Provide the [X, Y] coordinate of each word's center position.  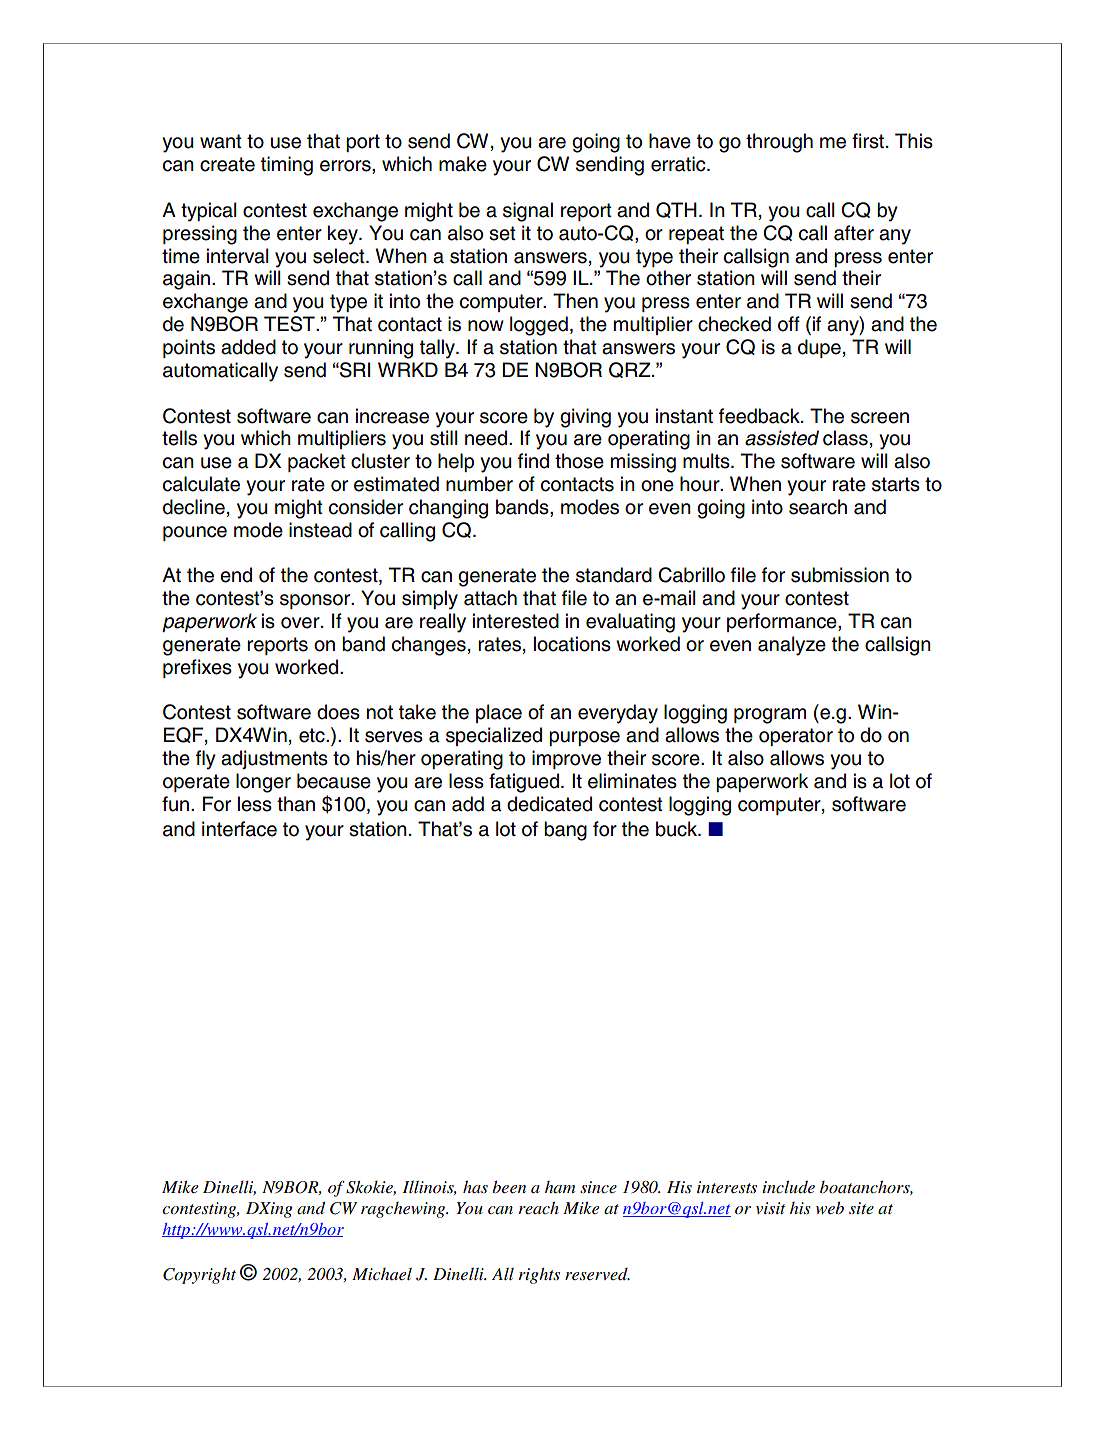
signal [528, 212]
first [868, 141]
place [499, 713]
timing [287, 166]
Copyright [199, 1276]
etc [313, 735]
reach [539, 1208]
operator [796, 737]
